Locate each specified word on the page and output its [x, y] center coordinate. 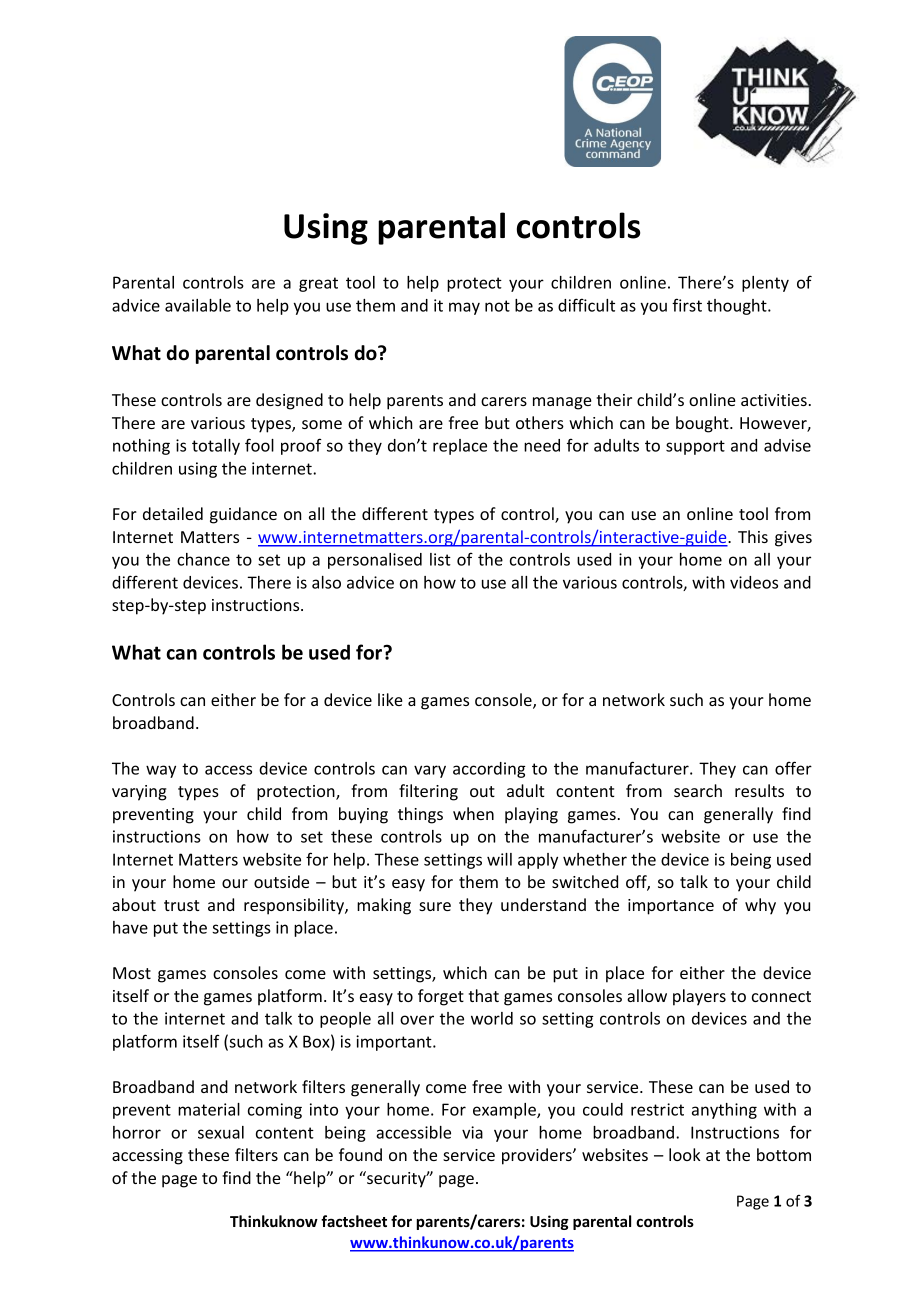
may [464, 308]
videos [754, 582]
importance [671, 907]
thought [738, 307]
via [472, 1132]
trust [182, 905]
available [198, 305]
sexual [221, 1132]
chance [203, 559]
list [440, 559]
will [499, 859]
